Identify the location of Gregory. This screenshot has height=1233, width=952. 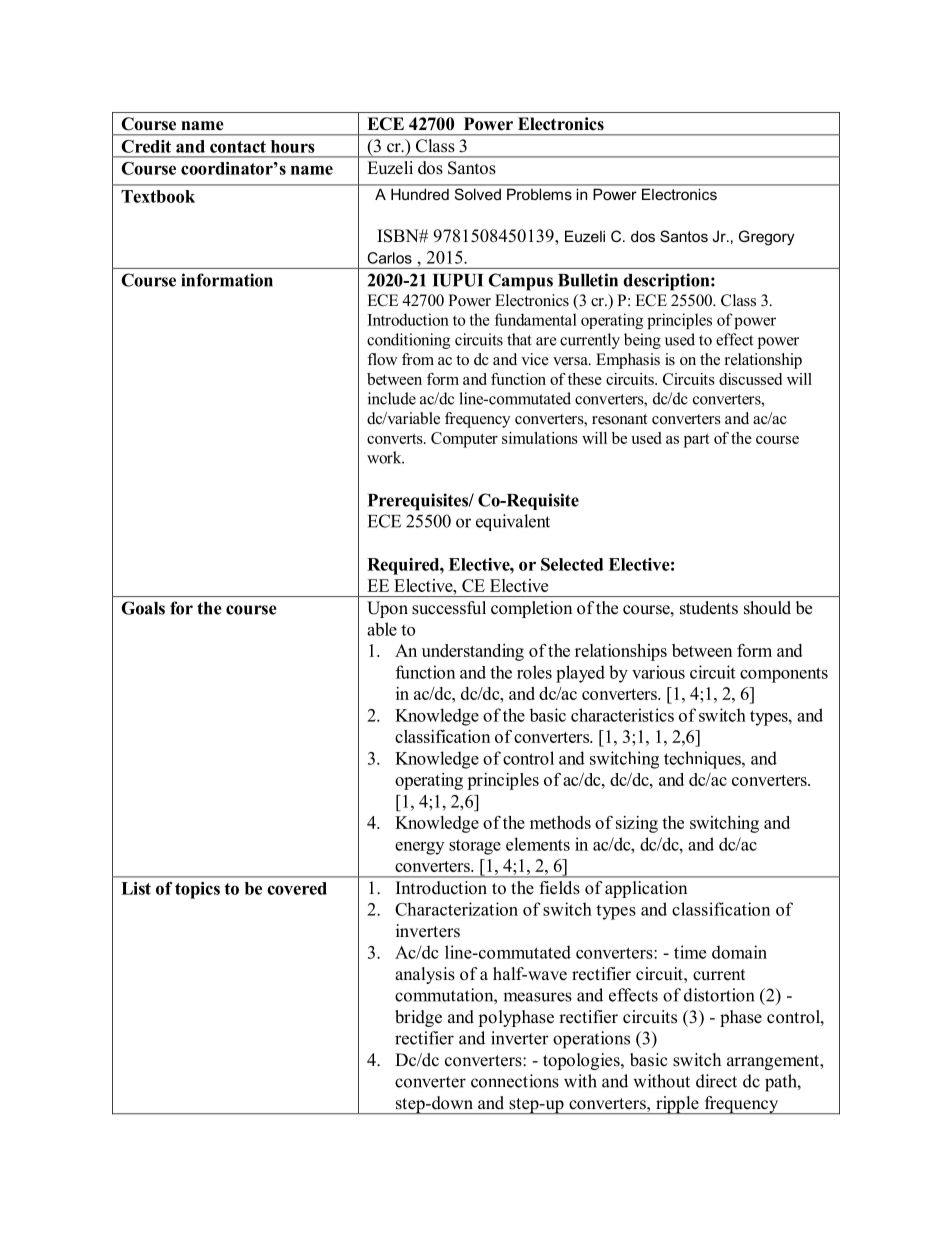
(767, 238).
